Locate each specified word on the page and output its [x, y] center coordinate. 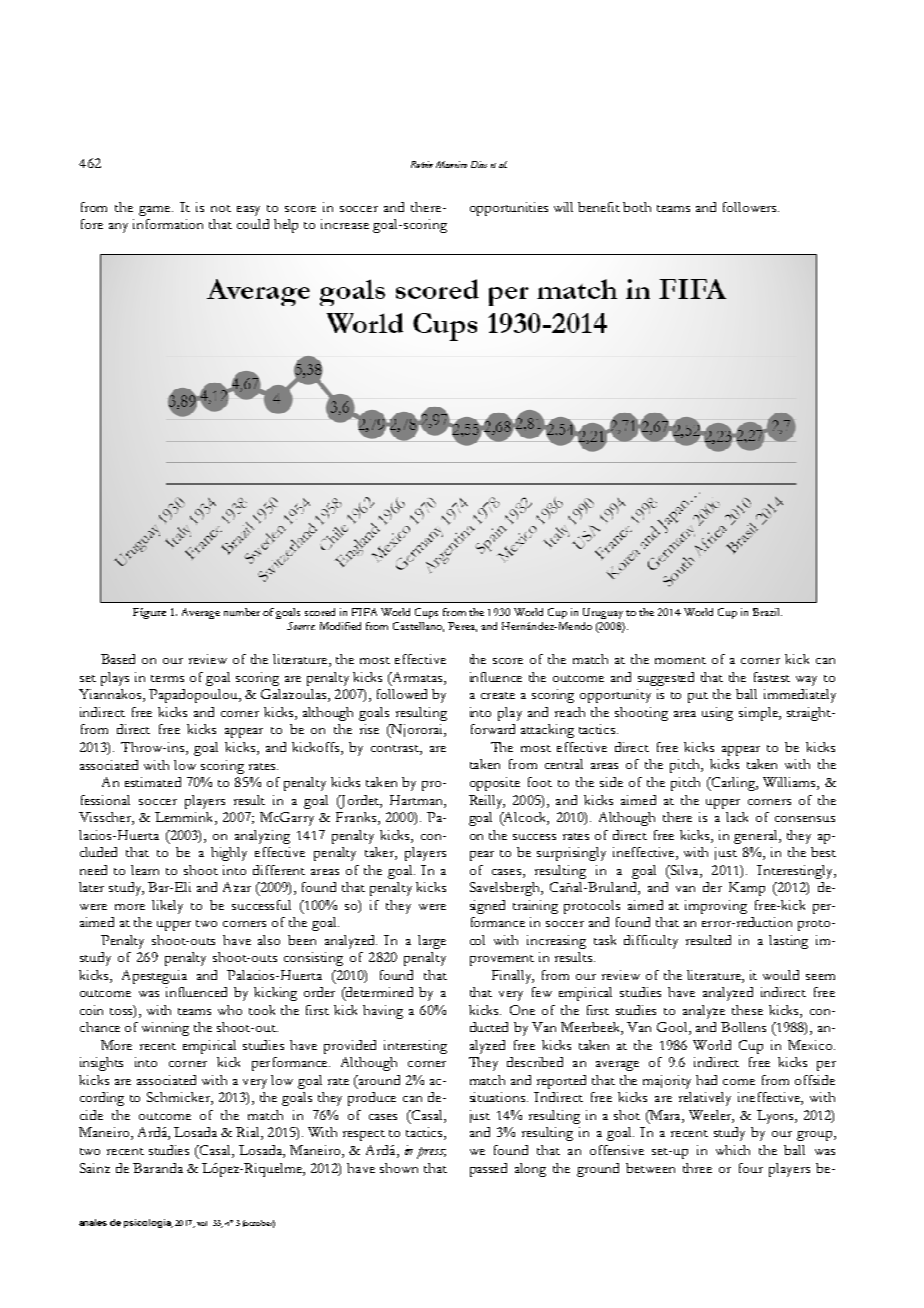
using [717, 714]
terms [167, 678]
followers [751, 207]
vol [202, 1223]
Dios [479, 164]
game [156, 211]
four [751, 1168]
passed [488, 1170]
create [498, 695]
